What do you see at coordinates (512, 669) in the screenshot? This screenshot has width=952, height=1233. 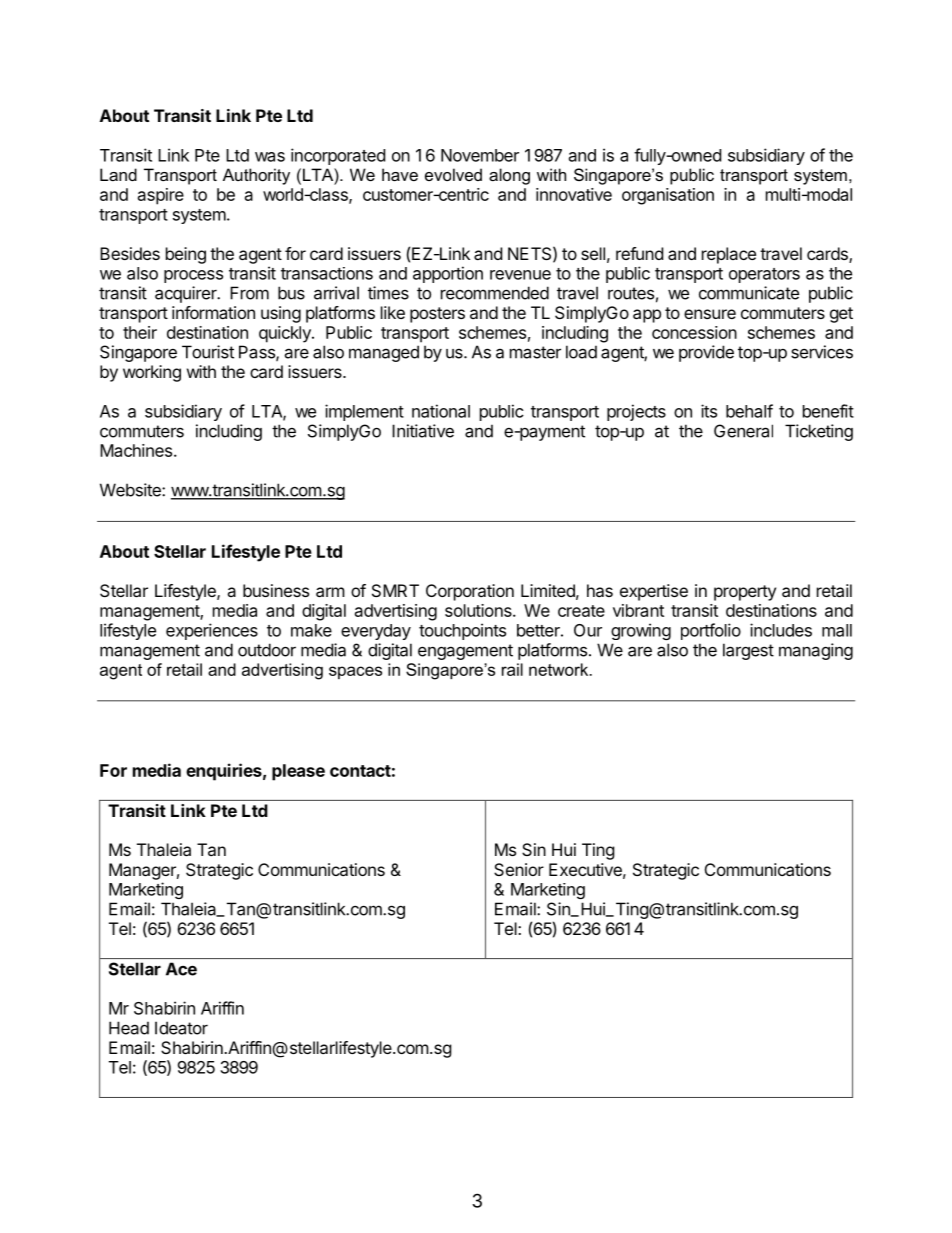 I see `rail` at bounding box center [512, 669].
